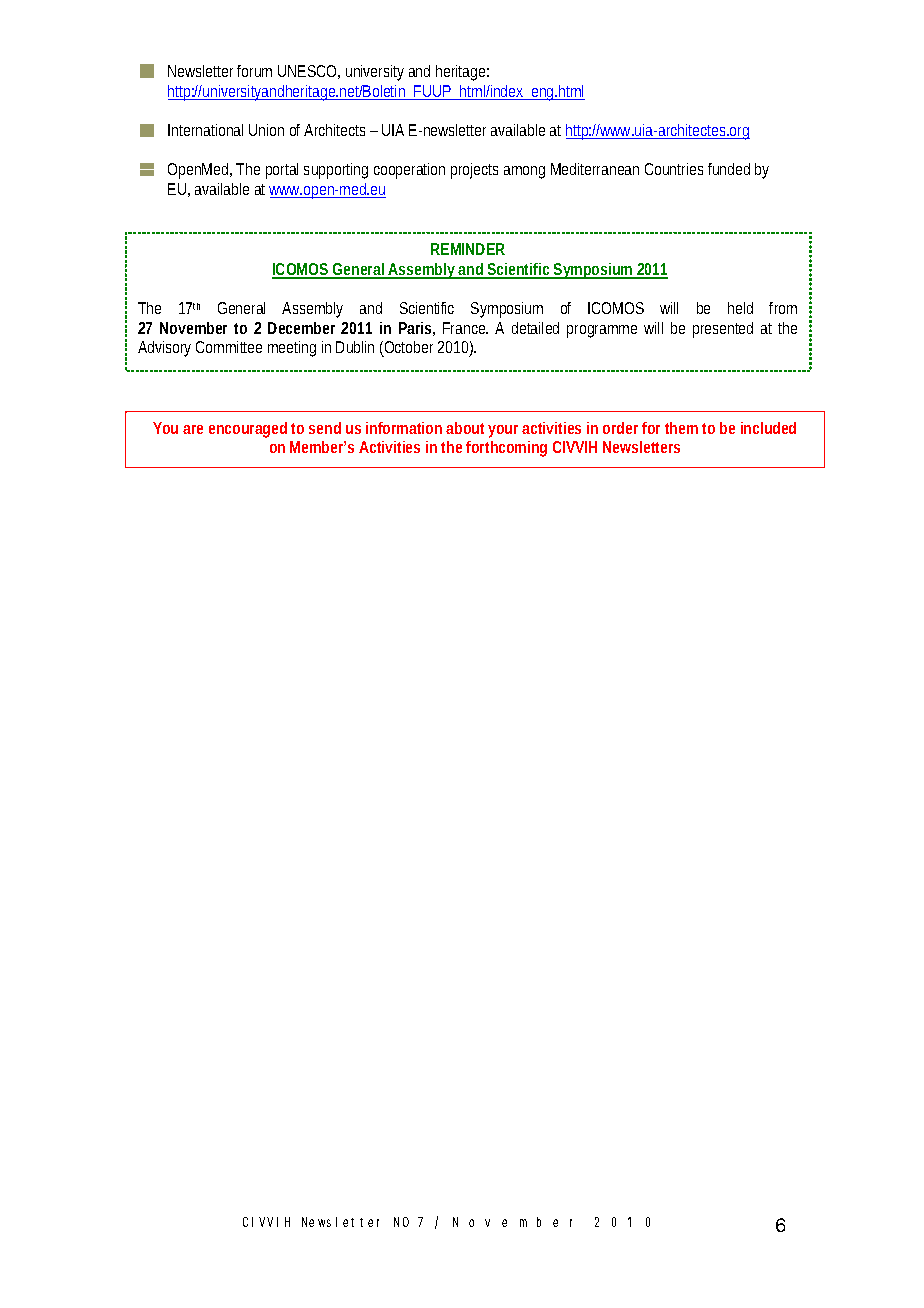 The image size is (924, 1308). What do you see at coordinates (193, 328) in the screenshot?
I see `November` at bounding box center [193, 328].
